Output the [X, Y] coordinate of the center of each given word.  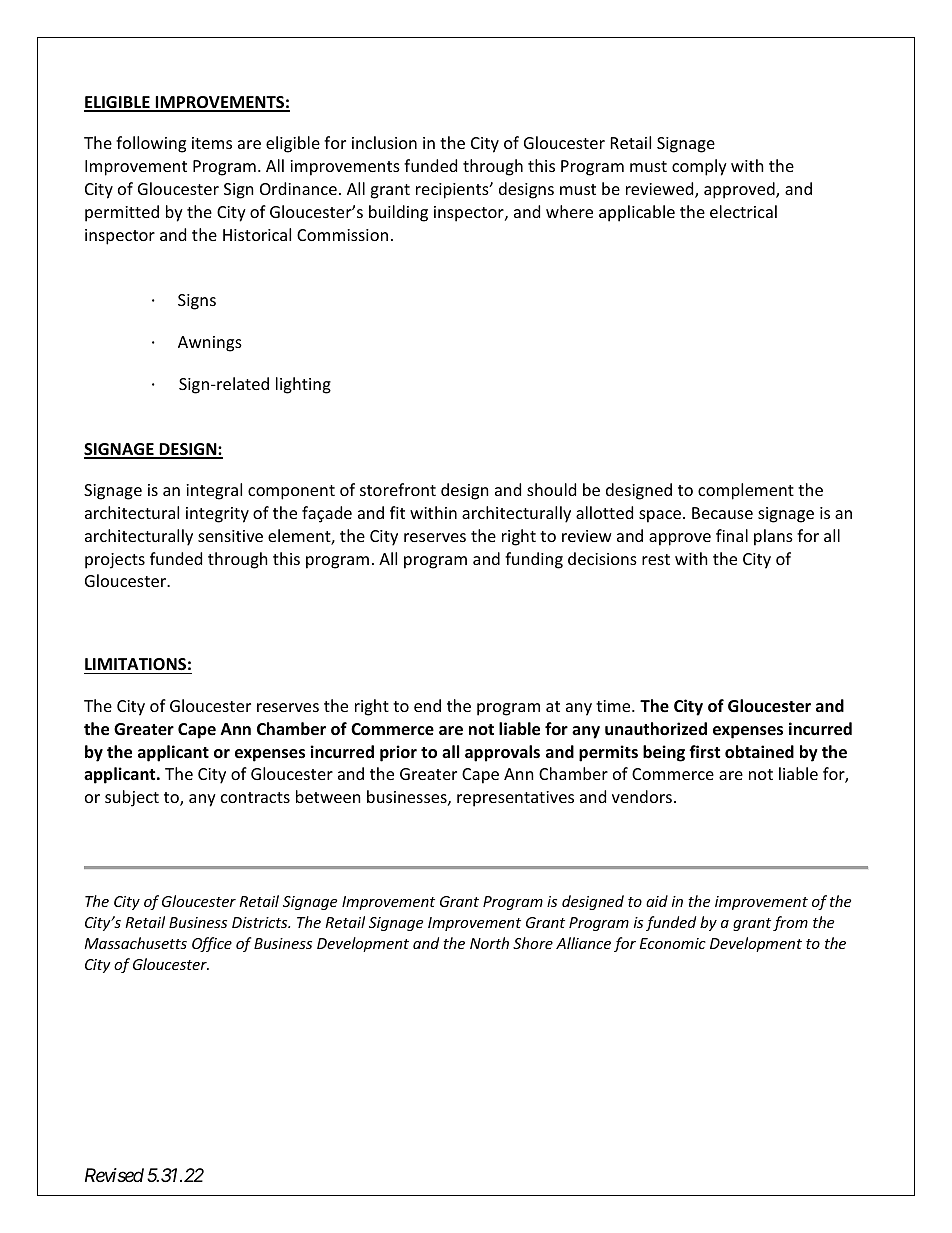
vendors [642, 796]
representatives [515, 799]
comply [699, 167]
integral [214, 491]
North [489, 943]
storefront [398, 489]
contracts [255, 797]
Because [722, 513]
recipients [453, 191]
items [212, 143]
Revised [114, 1175]
